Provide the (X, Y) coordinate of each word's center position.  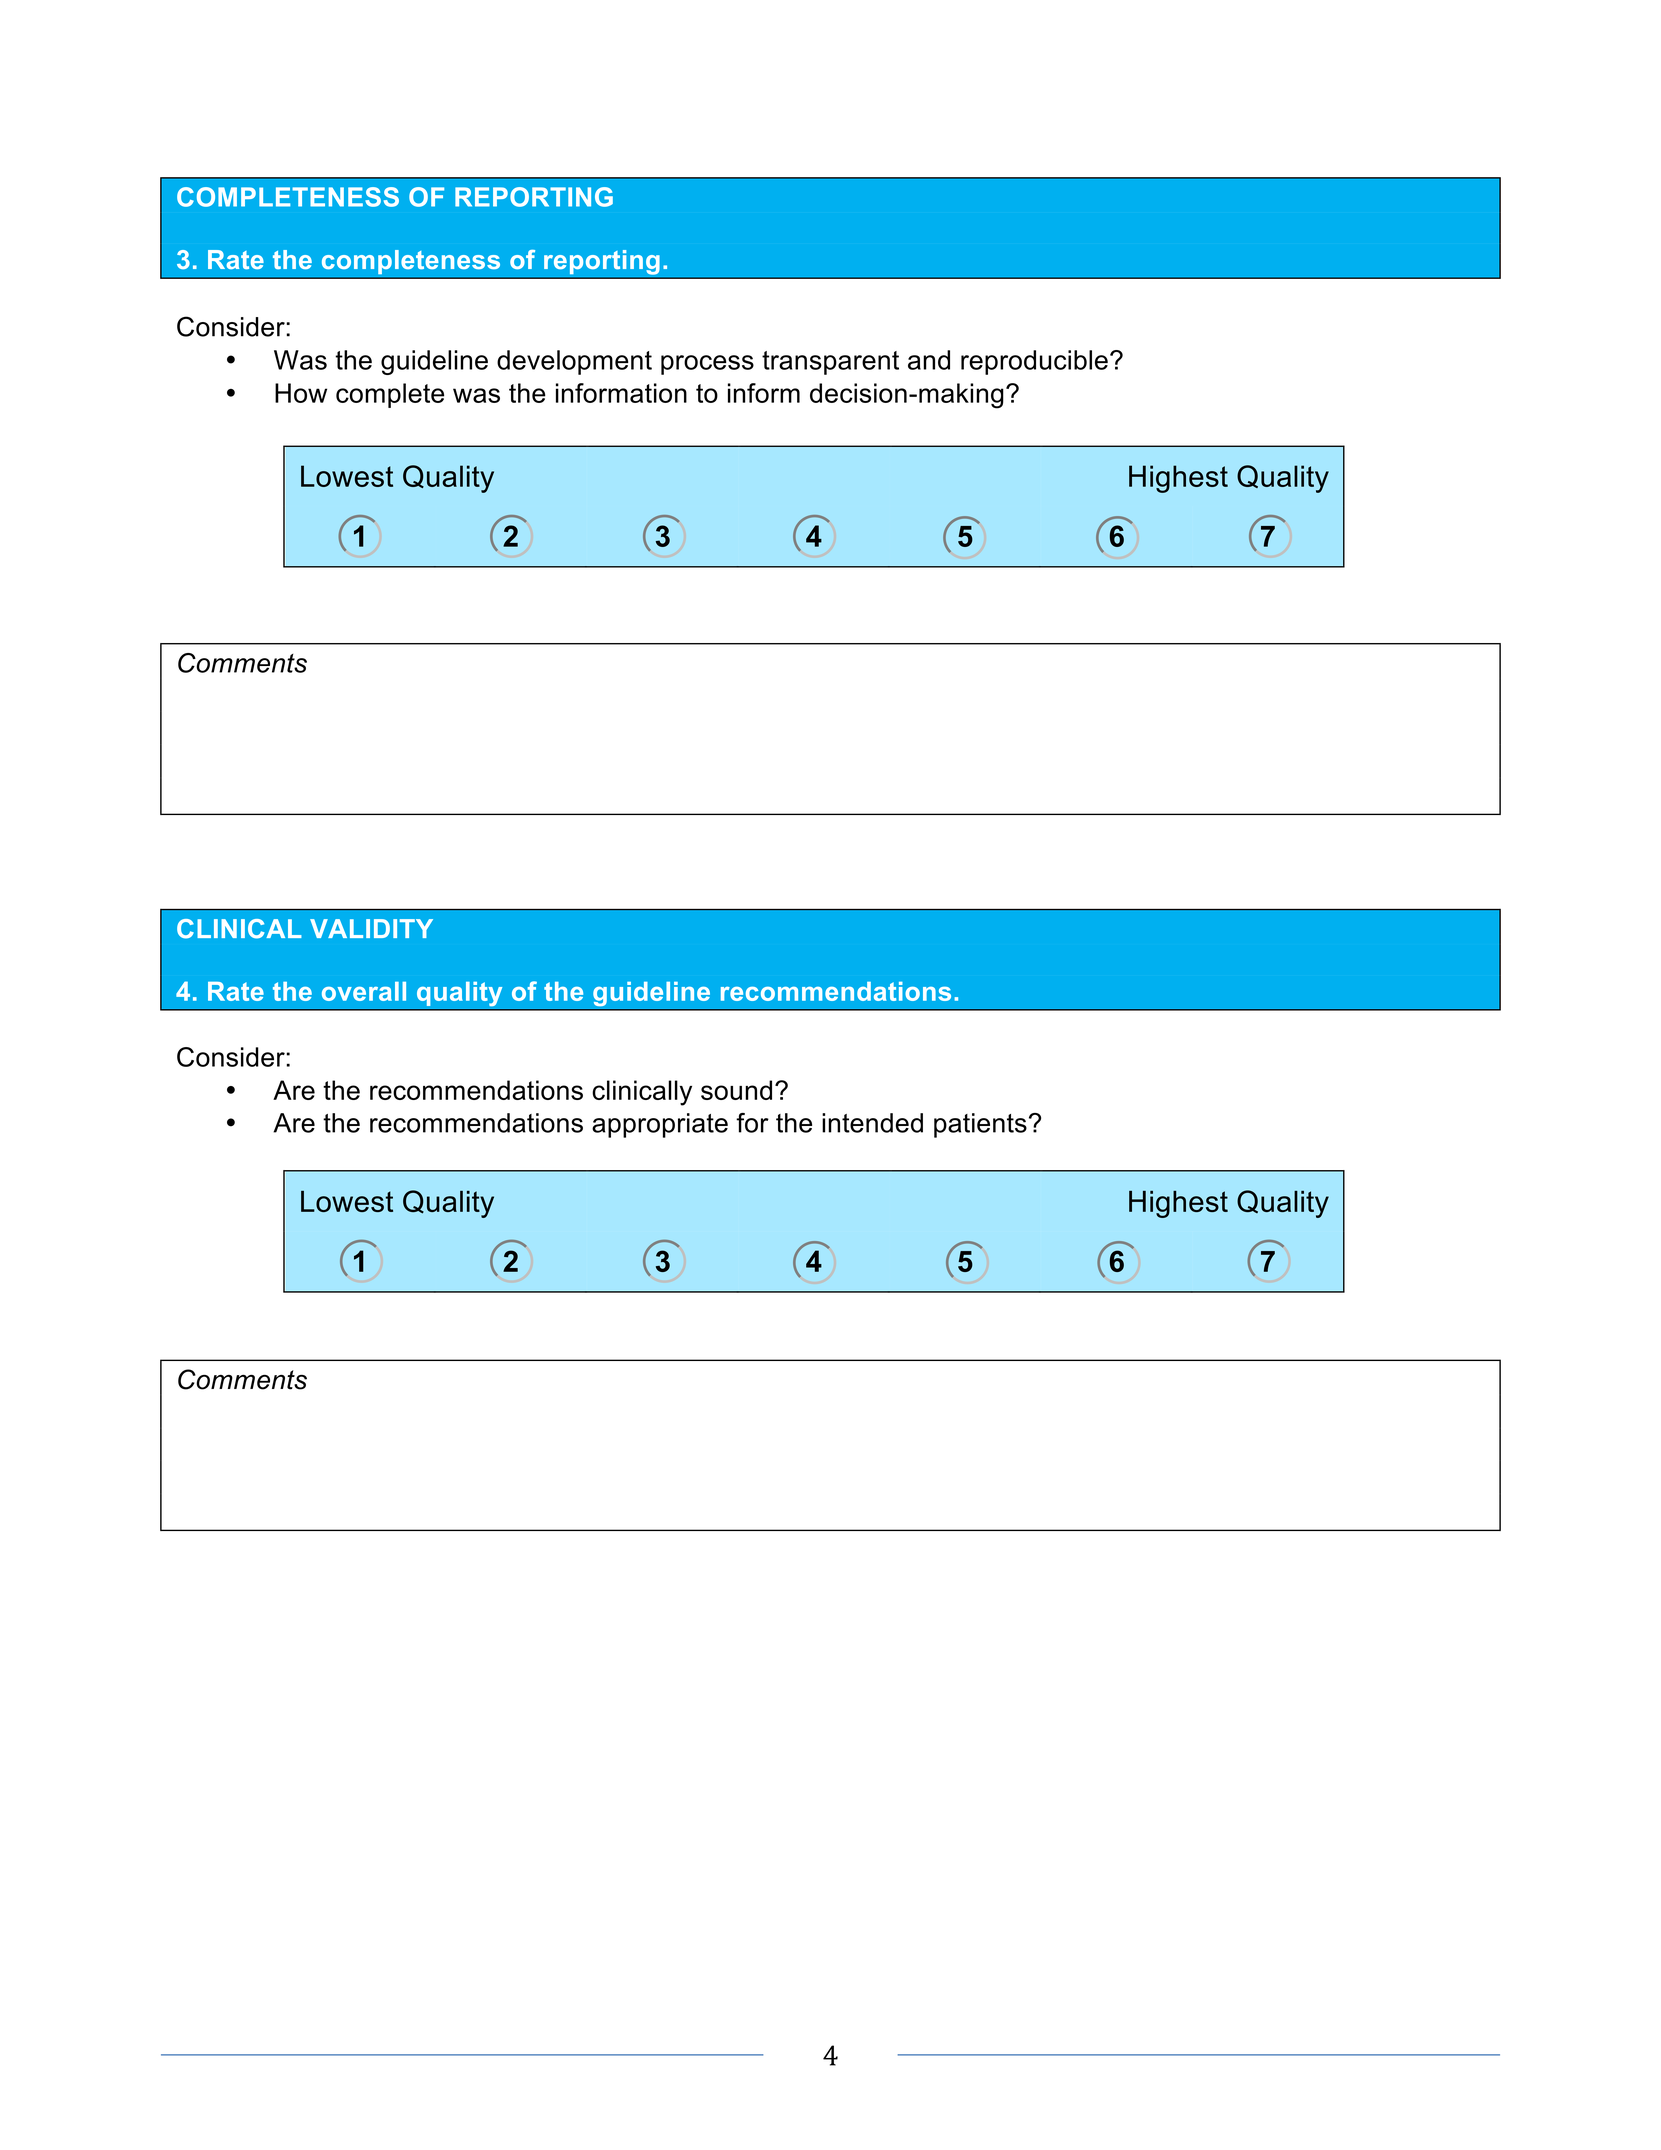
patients (980, 1125)
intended (872, 1123)
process (707, 365)
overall (364, 991)
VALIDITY (371, 928)
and (929, 360)
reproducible (1034, 362)
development (574, 362)
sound (736, 1090)
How (301, 393)
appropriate (660, 1125)
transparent (830, 363)
